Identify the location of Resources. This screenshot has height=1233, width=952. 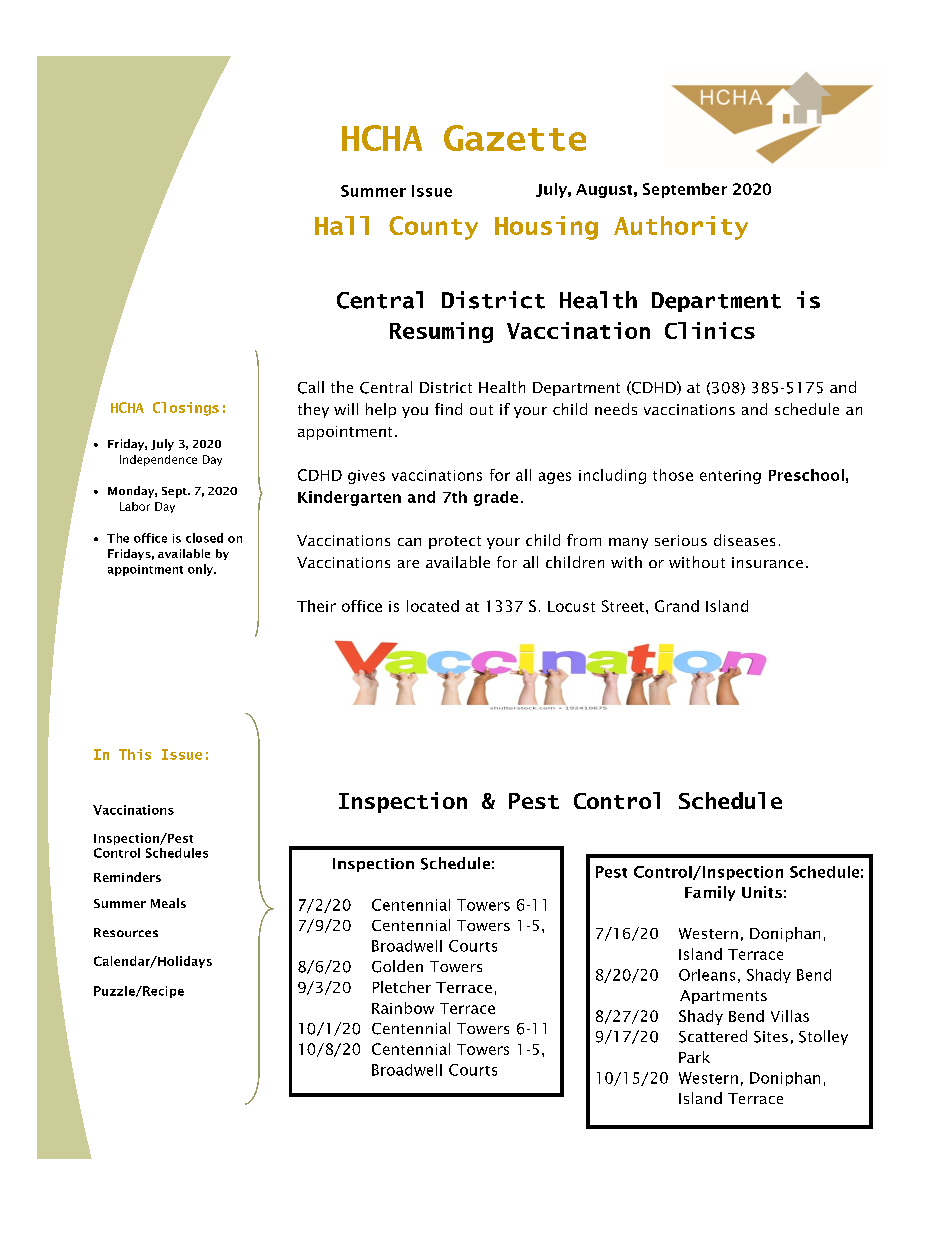
(126, 932).
